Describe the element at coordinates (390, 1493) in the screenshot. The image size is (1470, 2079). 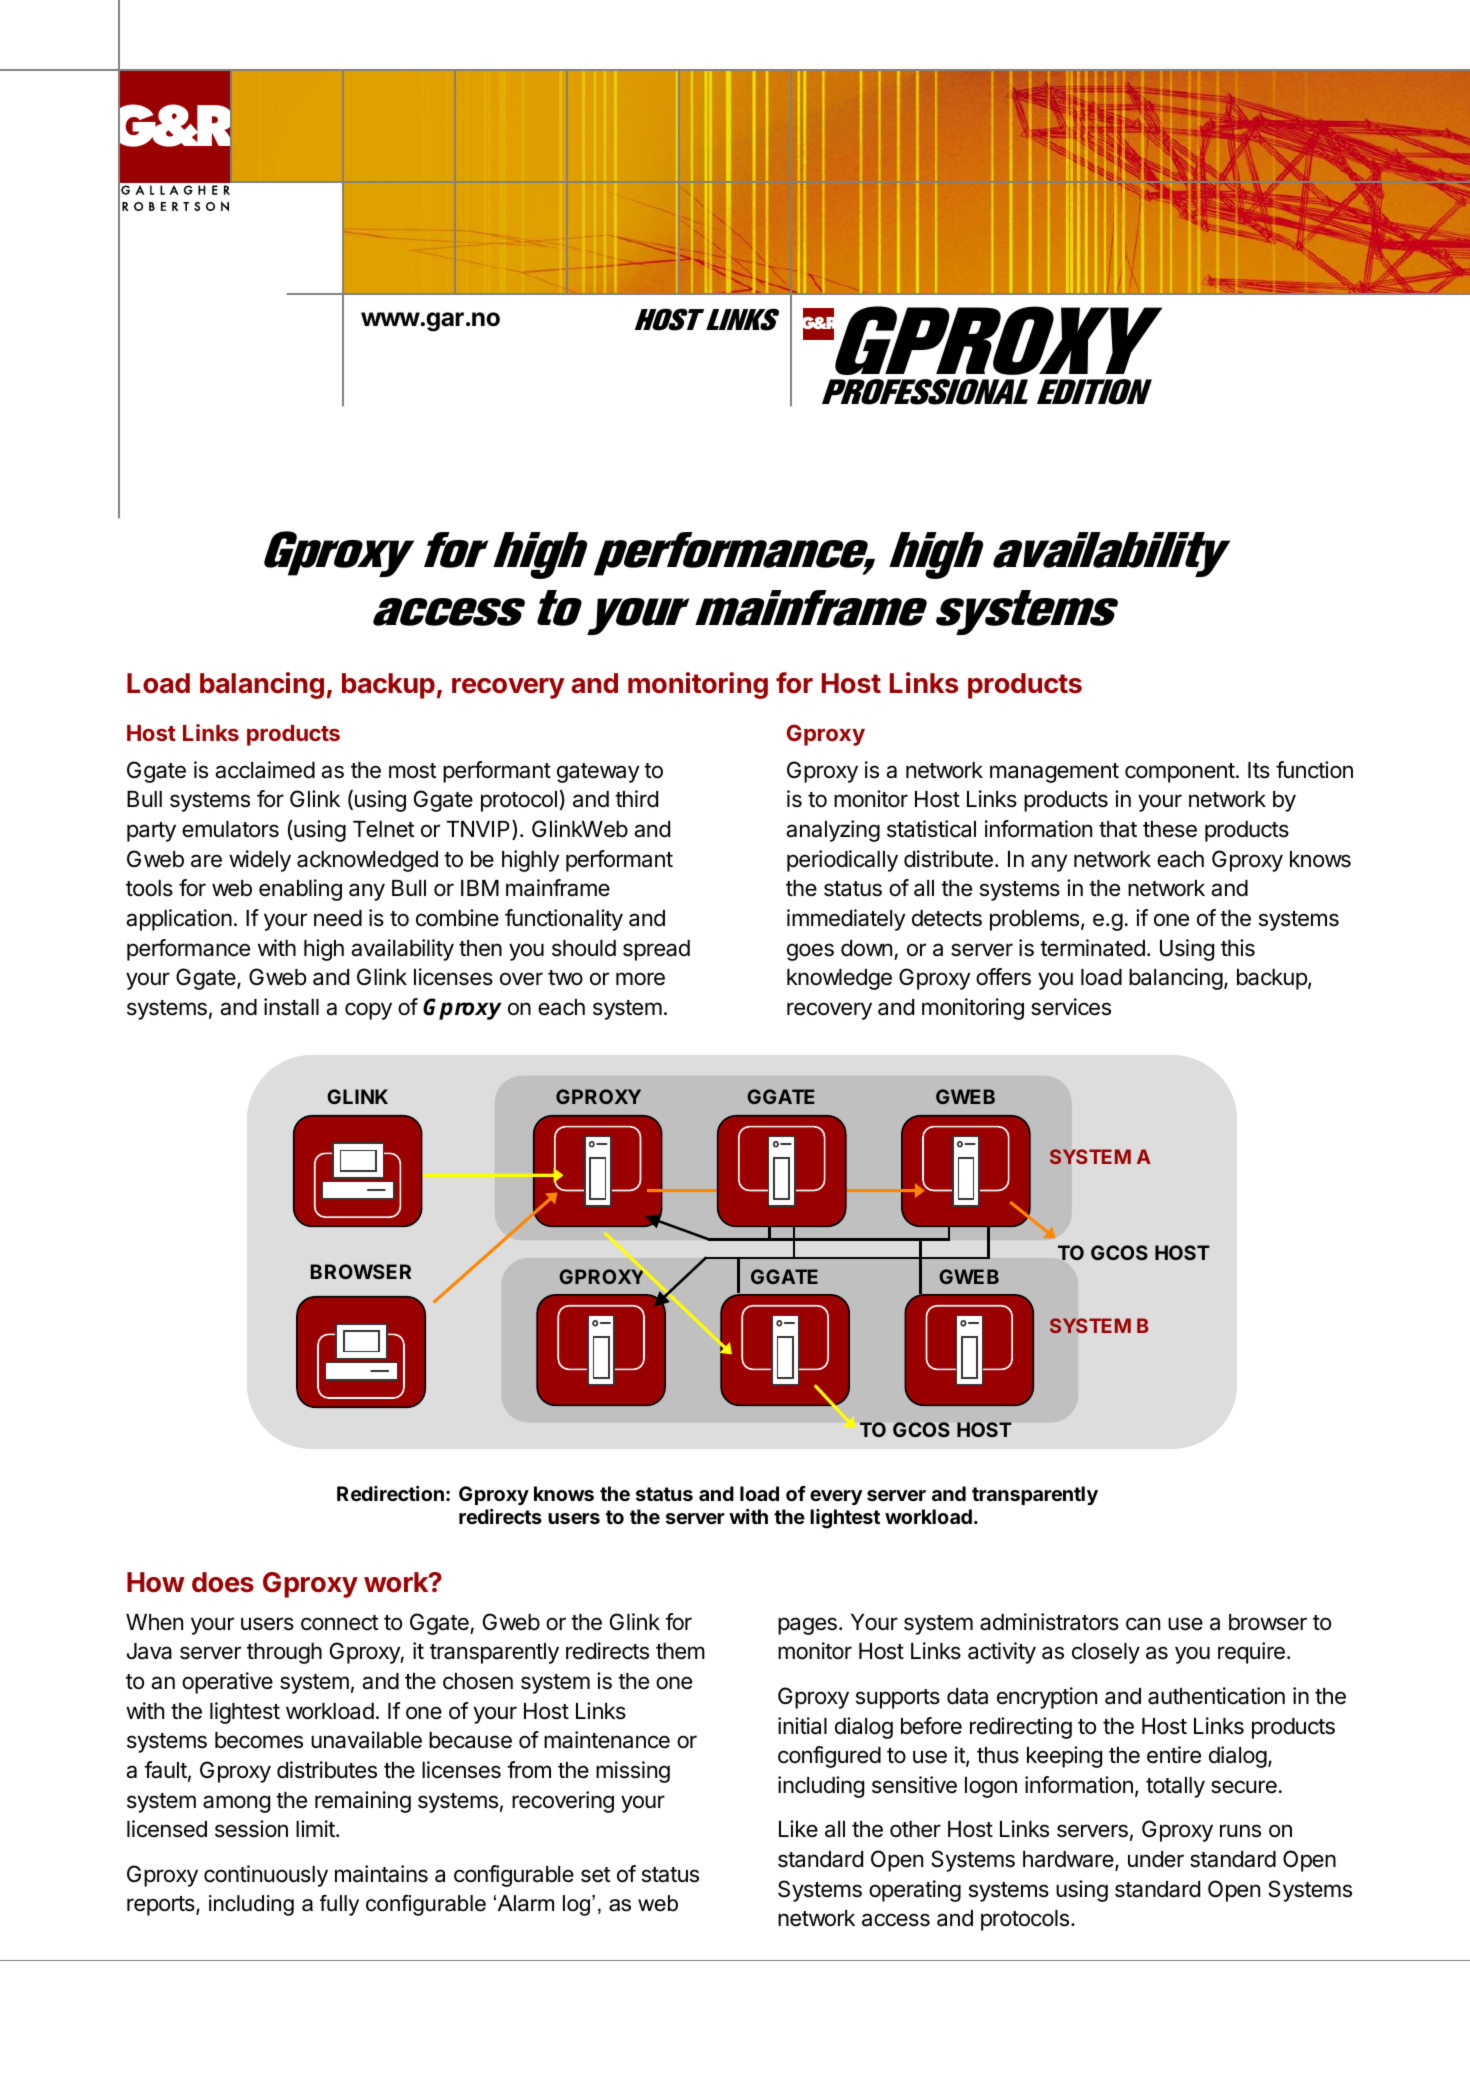
I see `Redirection` at that location.
